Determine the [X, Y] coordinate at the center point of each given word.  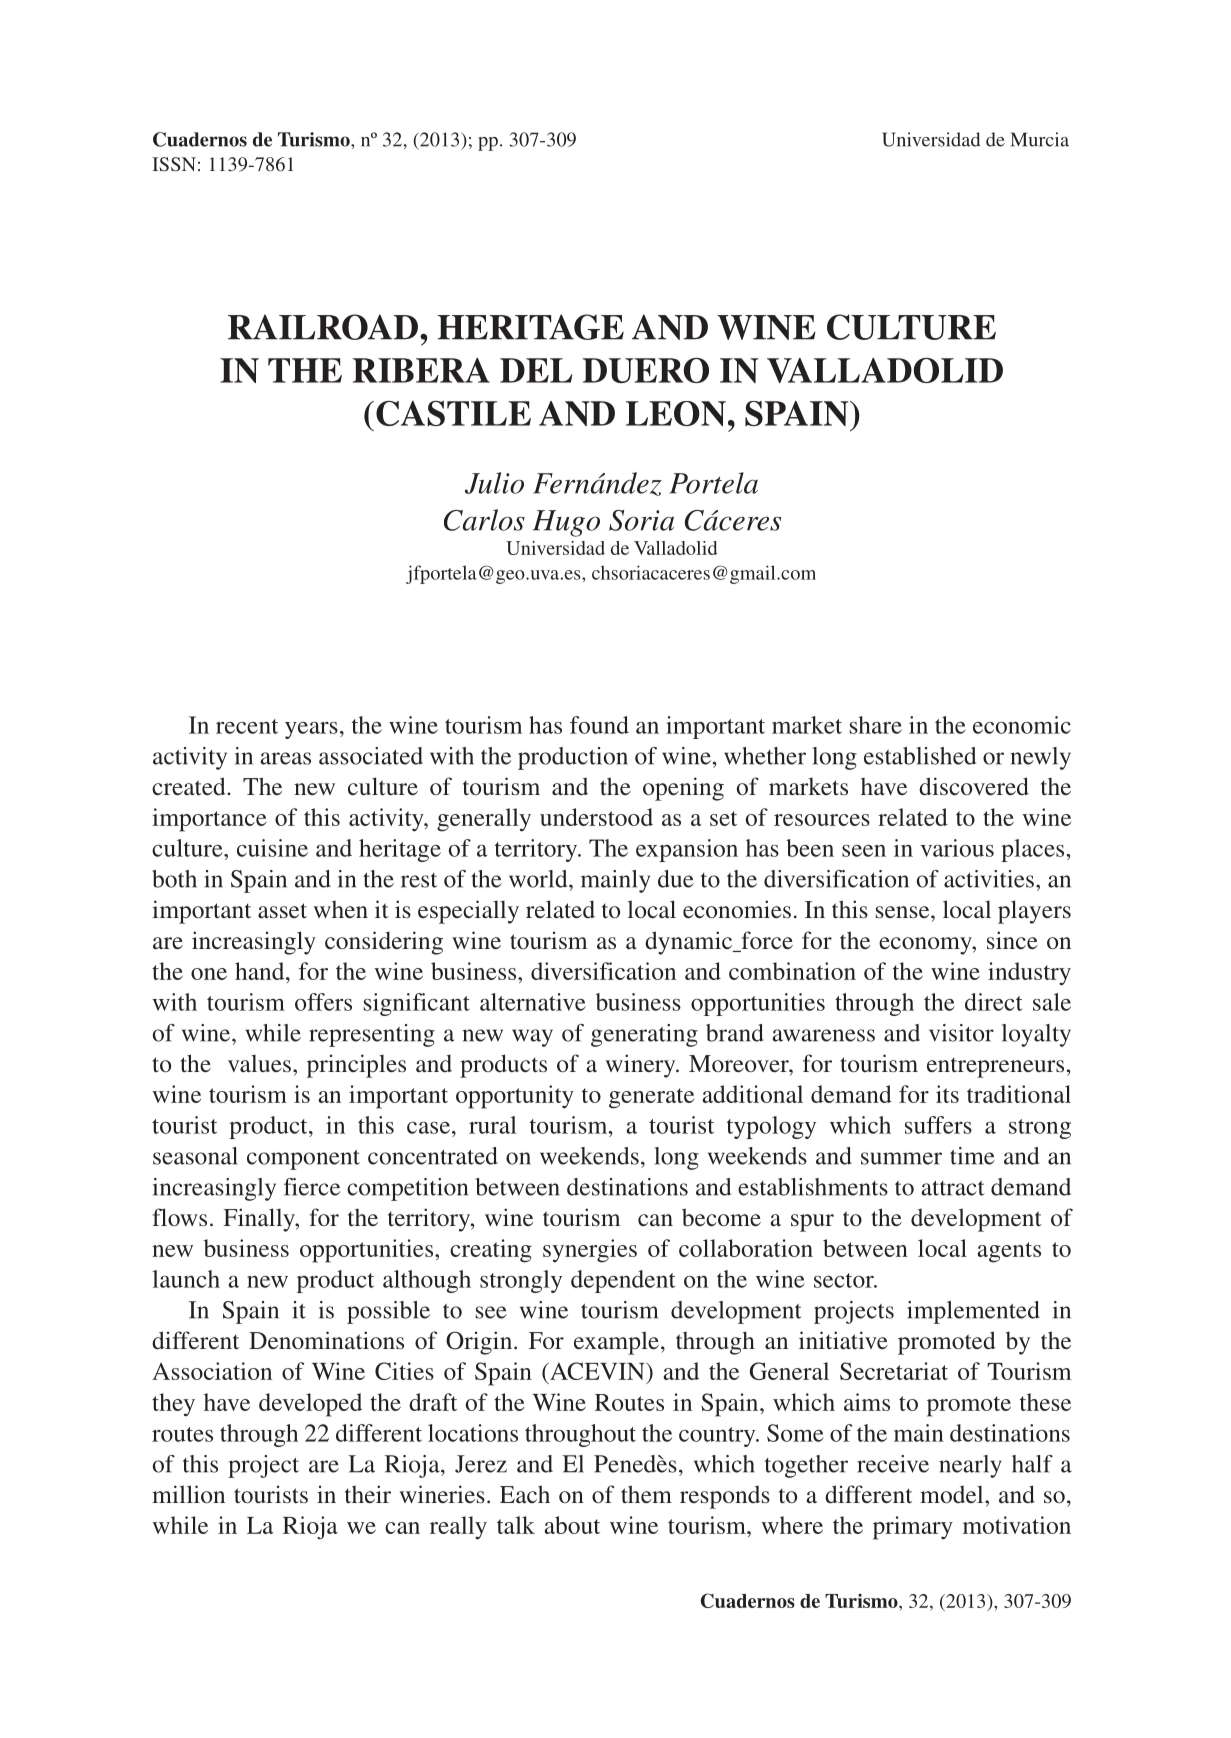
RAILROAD [323, 327]
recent [247, 726]
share [876, 725]
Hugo [566, 523]
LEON [676, 413]
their [368, 1494]
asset [282, 910]
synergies [590, 1251]
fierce [312, 1187]
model [953, 1494]
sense [904, 912]
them [646, 1494]
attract [953, 1188]
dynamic [690, 943]
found [599, 725]
